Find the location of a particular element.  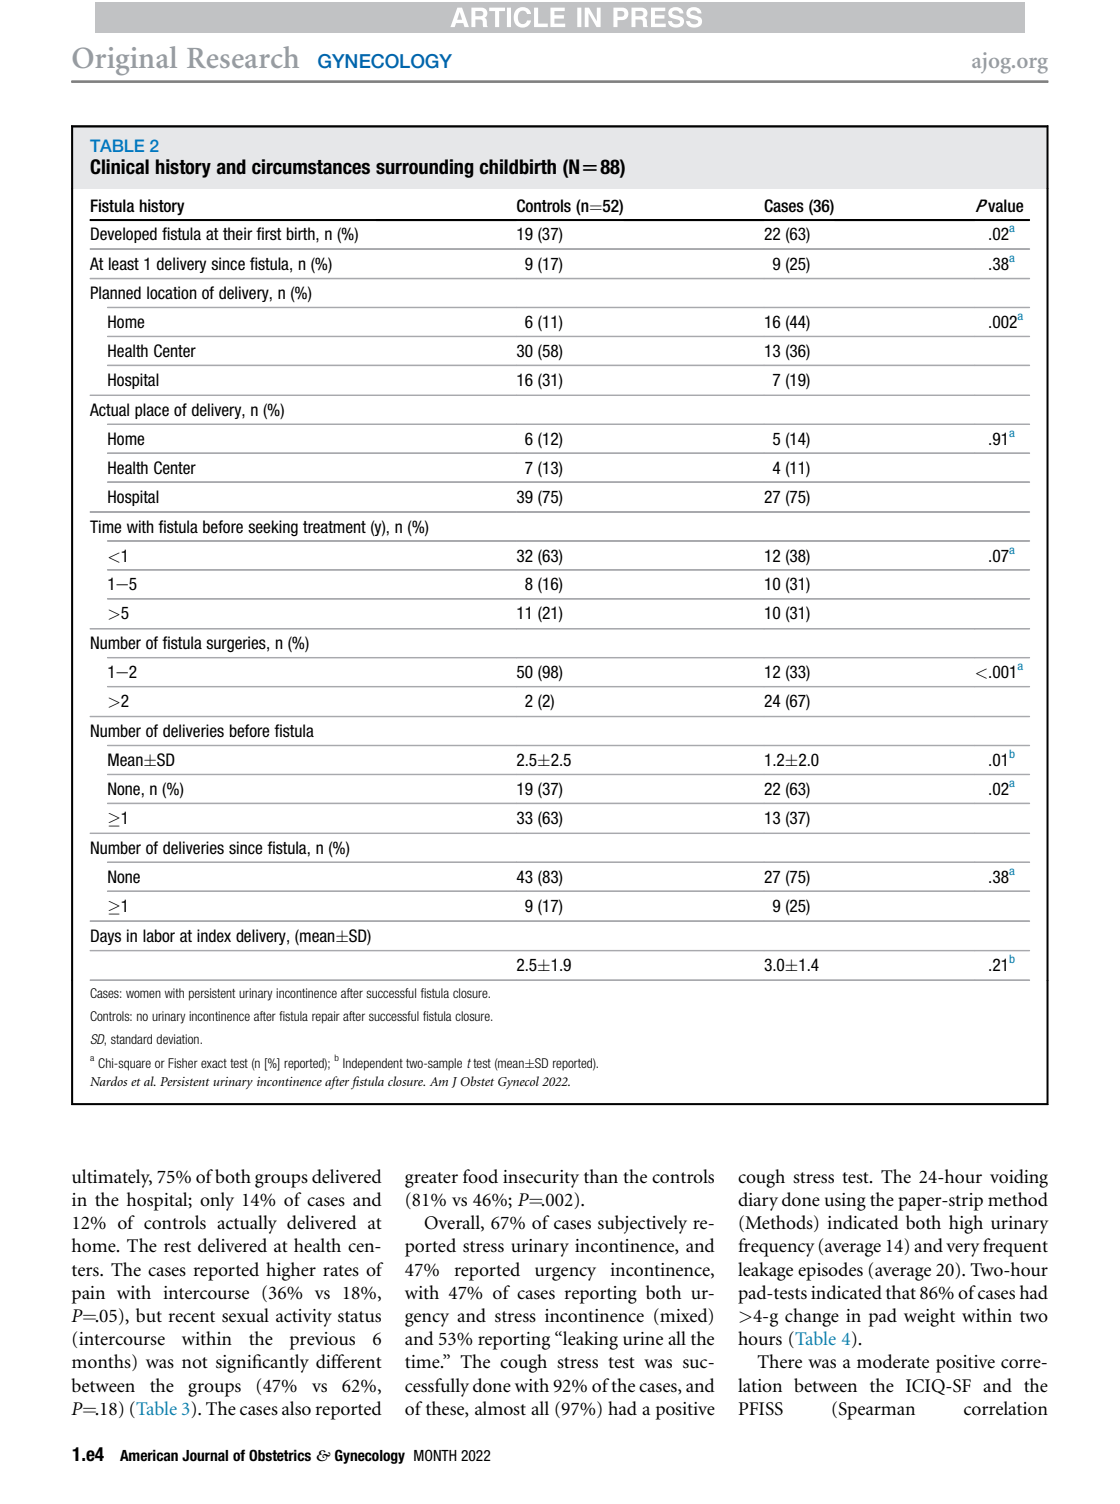

first is located at coordinates (269, 234).
